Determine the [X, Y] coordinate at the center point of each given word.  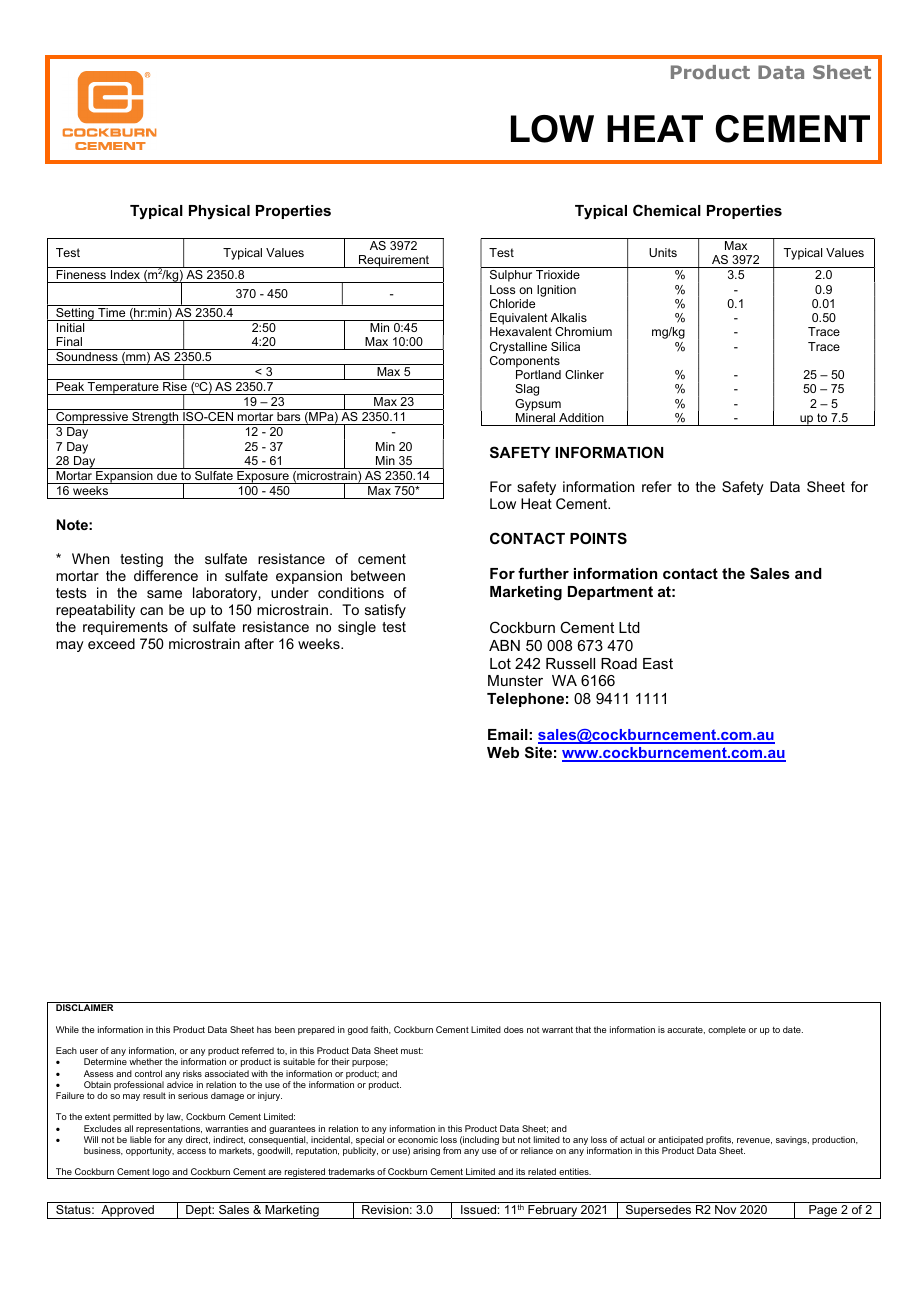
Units [663, 252]
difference [166, 575]
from [452, 1150]
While [67, 1029]
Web [503, 752]
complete [727, 1030]
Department [610, 593]
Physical [219, 212]
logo [161, 1173]
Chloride [512, 303]
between [378, 575]
